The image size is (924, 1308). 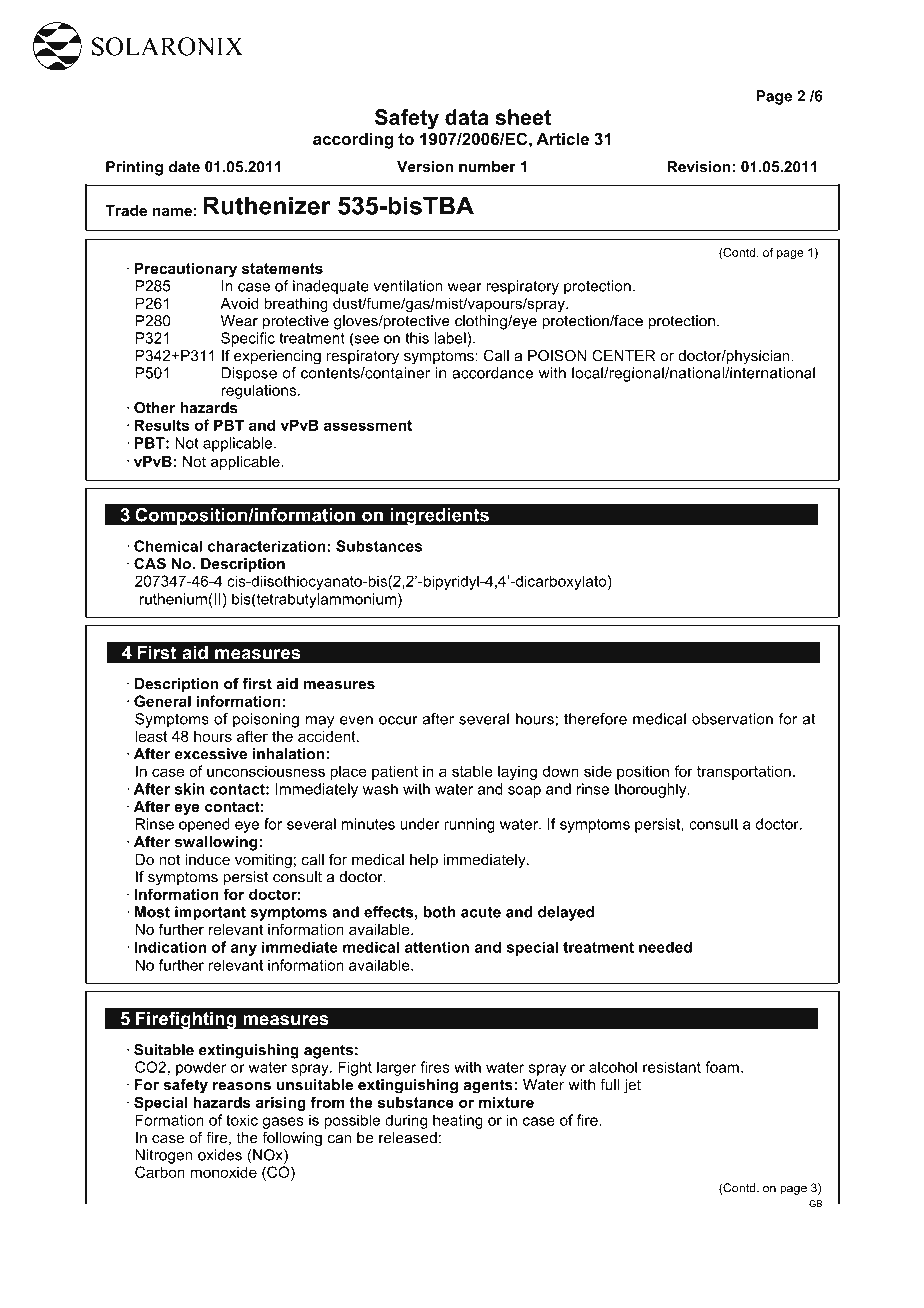 I want to click on Version, so click(x=425, y=166).
